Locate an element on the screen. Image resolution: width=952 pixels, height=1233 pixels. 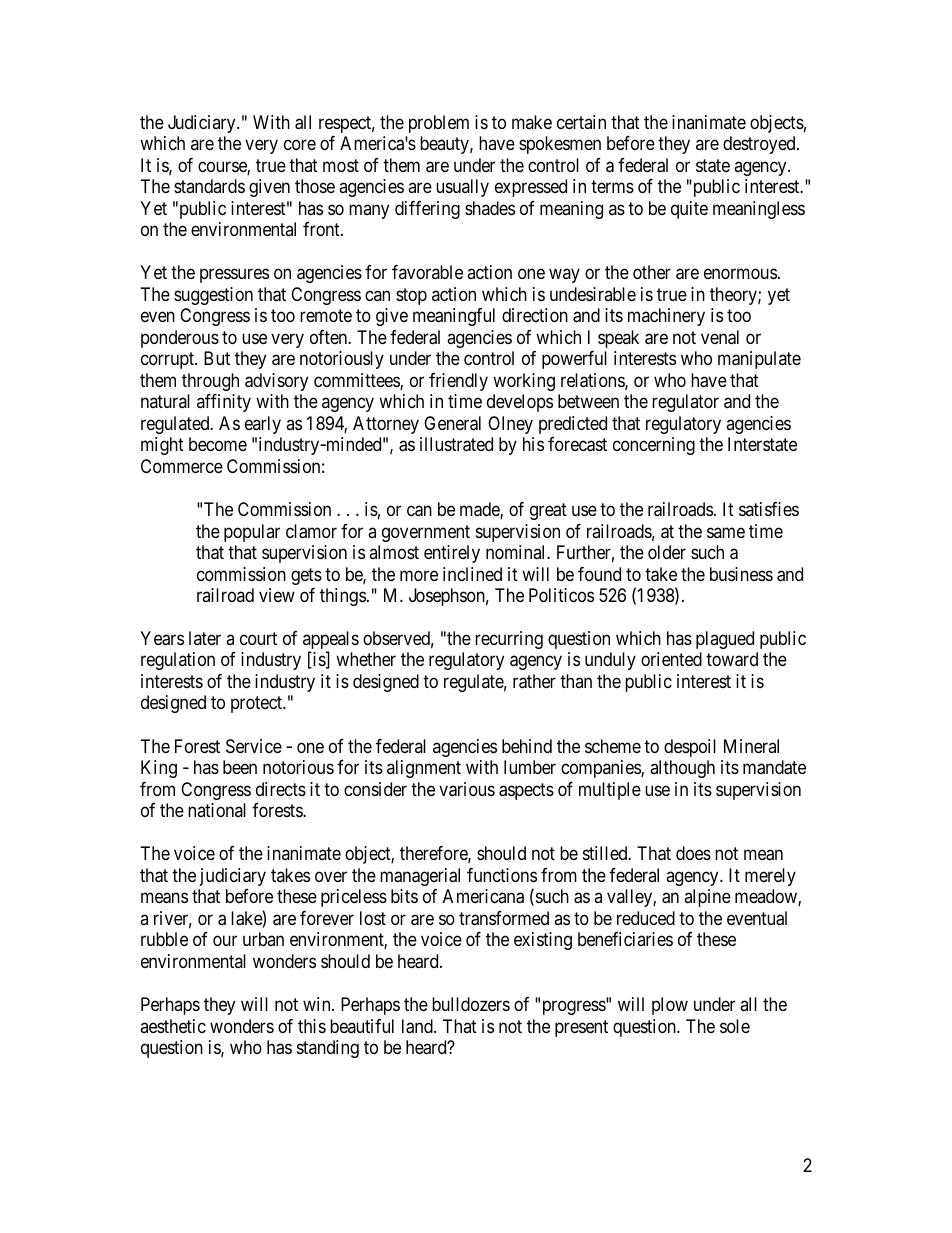
problem is located at coordinates (439, 124).
